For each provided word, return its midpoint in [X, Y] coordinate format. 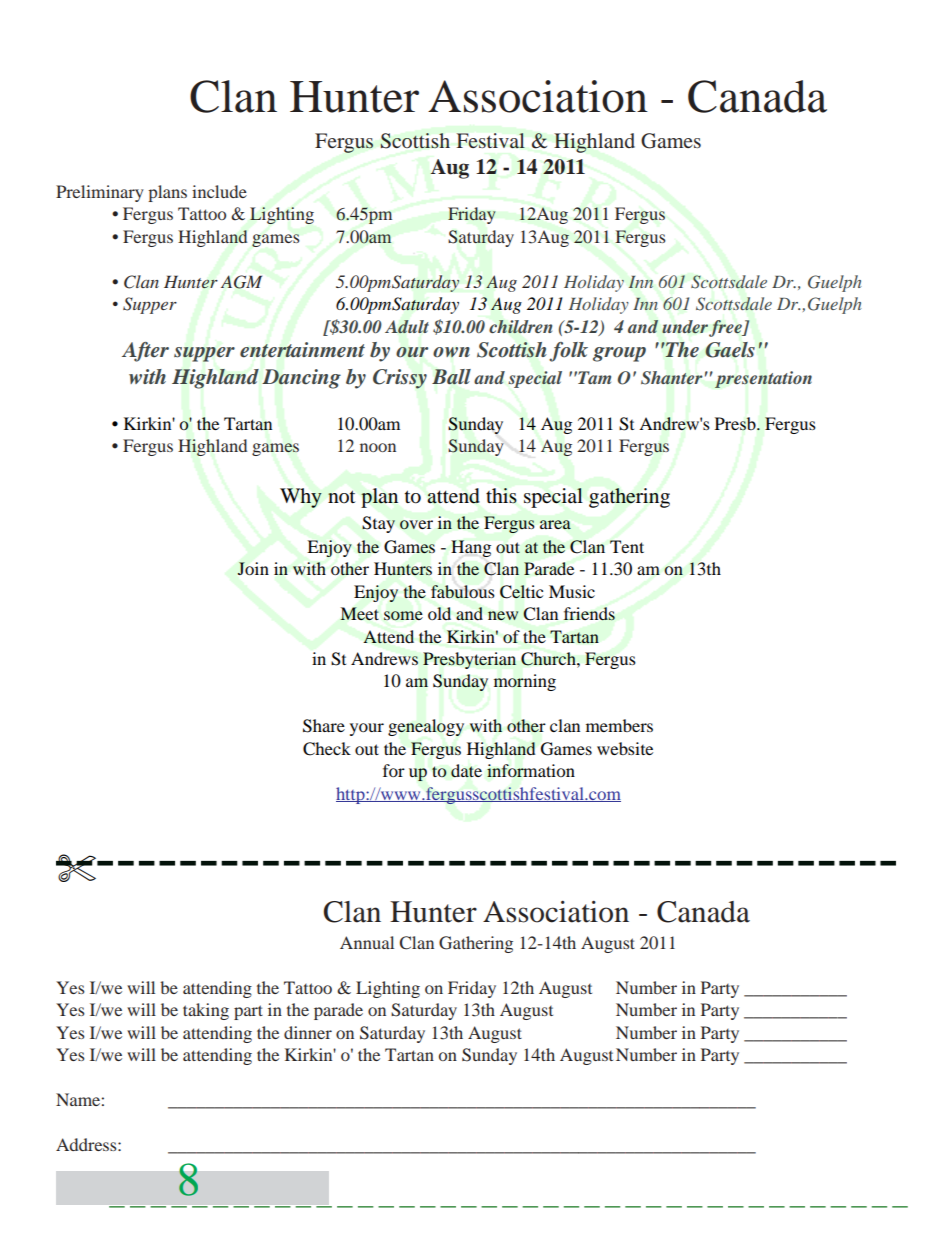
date [466, 771]
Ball [451, 377]
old [439, 613]
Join [253, 568]
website [625, 748]
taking [206, 1011]
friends [589, 614]
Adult [407, 327]
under [685, 327]
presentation [763, 379]
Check [327, 749]
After [145, 352]
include [219, 191]
